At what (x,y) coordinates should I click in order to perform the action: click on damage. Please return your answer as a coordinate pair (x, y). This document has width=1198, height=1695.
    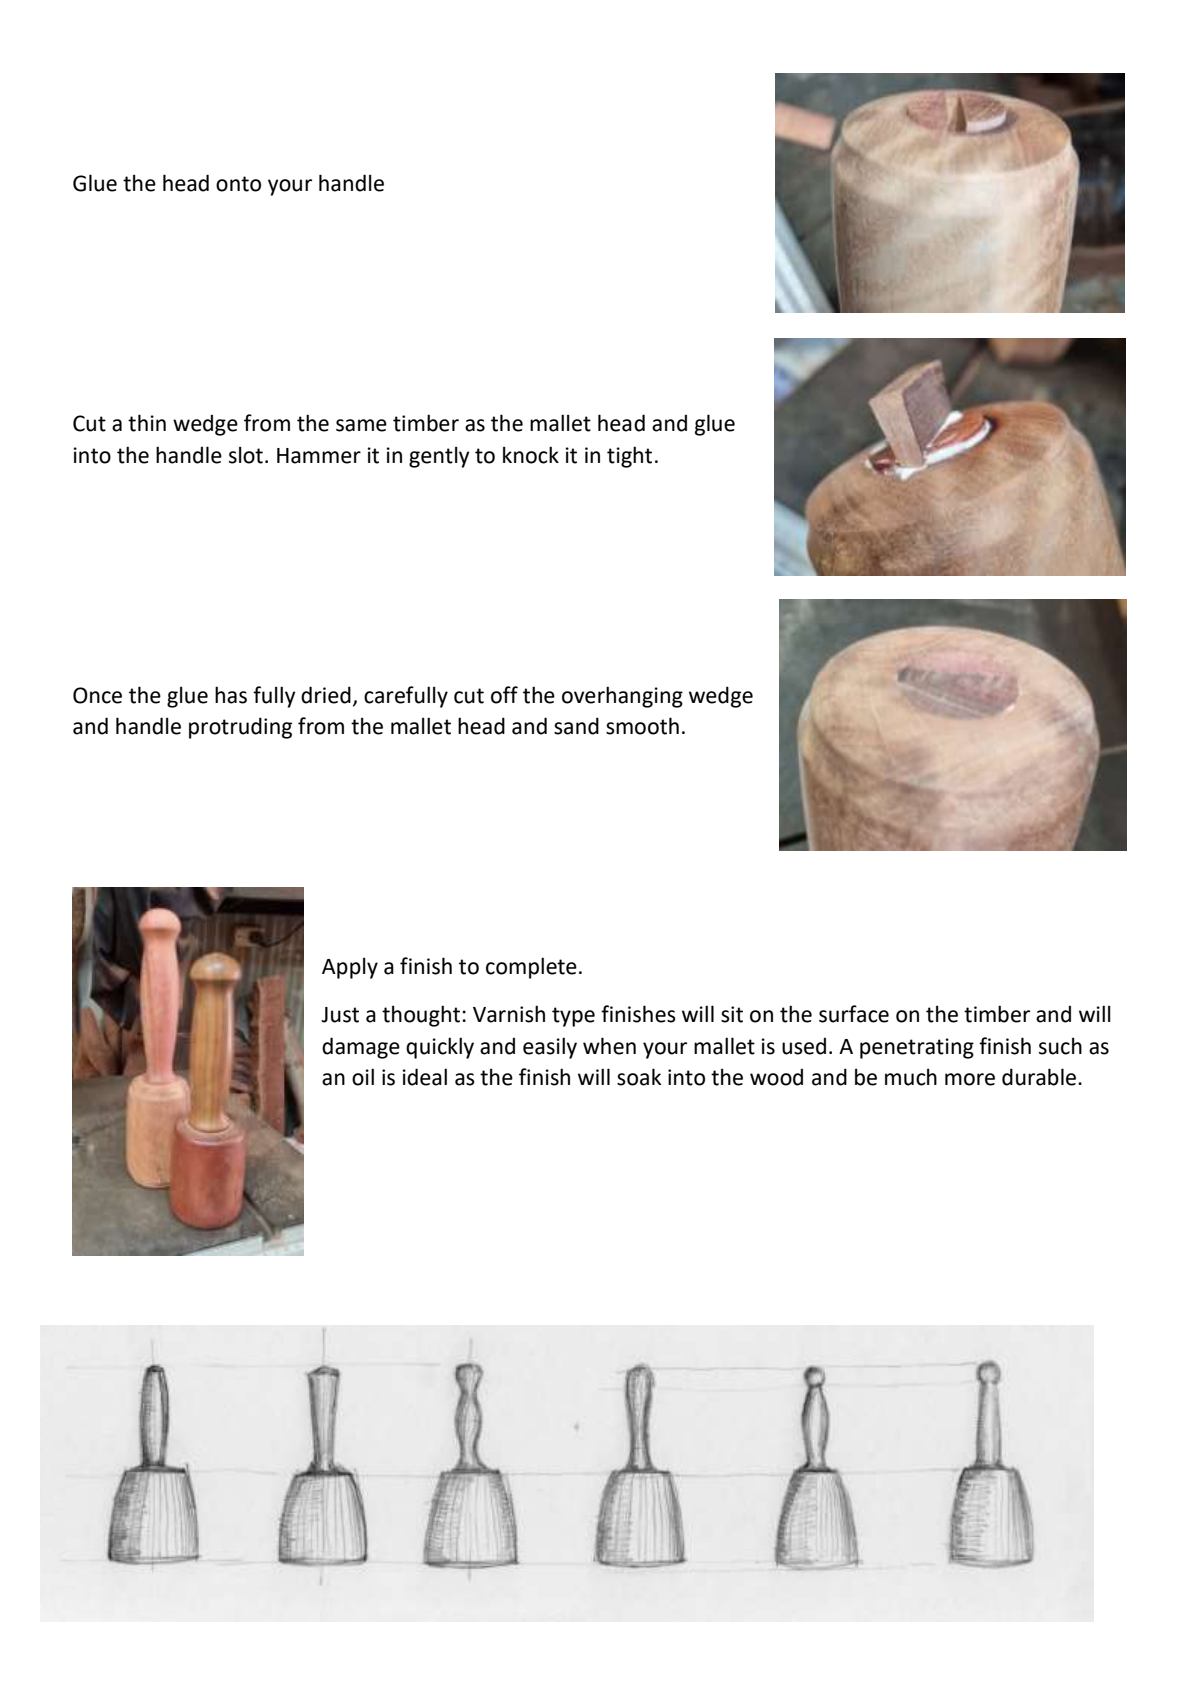
    Looking at the image, I should click on (361, 1048).
